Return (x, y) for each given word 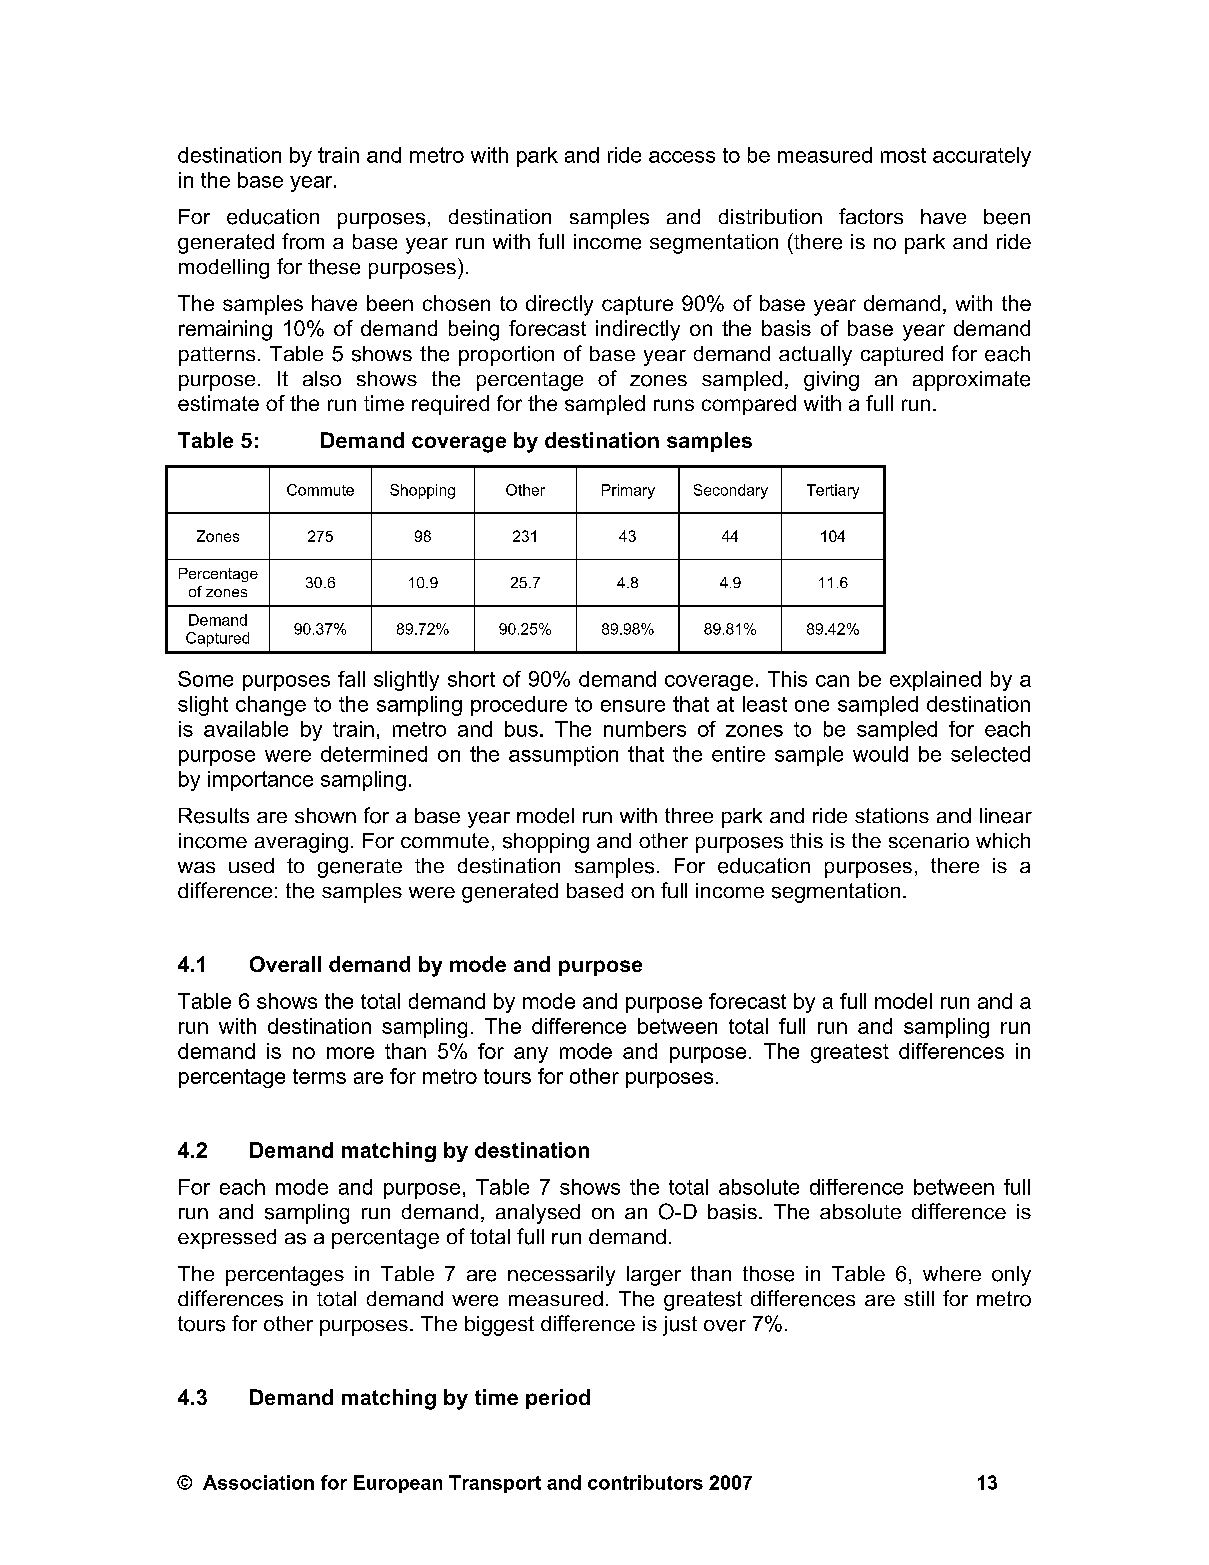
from (303, 241)
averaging (301, 843)
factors (871, 216)
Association (258, 1482)
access (682, 157)
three (689, 815)
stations (892, 816)
